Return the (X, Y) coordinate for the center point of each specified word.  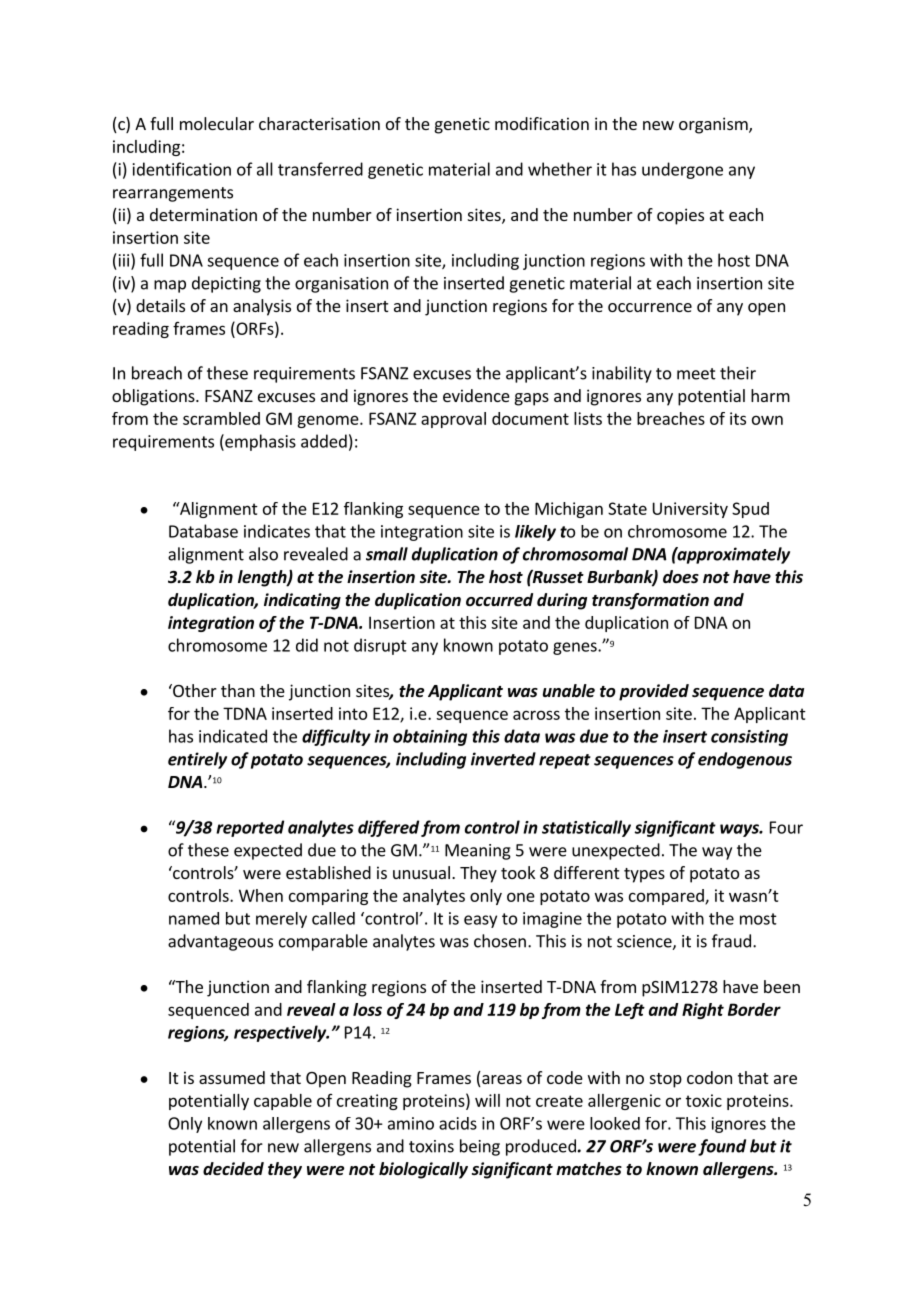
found (722, 1147)
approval (453, 420)
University (690, 510)
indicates (277, 531)
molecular (217, 123)
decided (233, 1169)
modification (542, 123)
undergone (682, 170)
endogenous (745, 760)
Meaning (478, 852)
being (480, 1147)
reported (250, 828)
